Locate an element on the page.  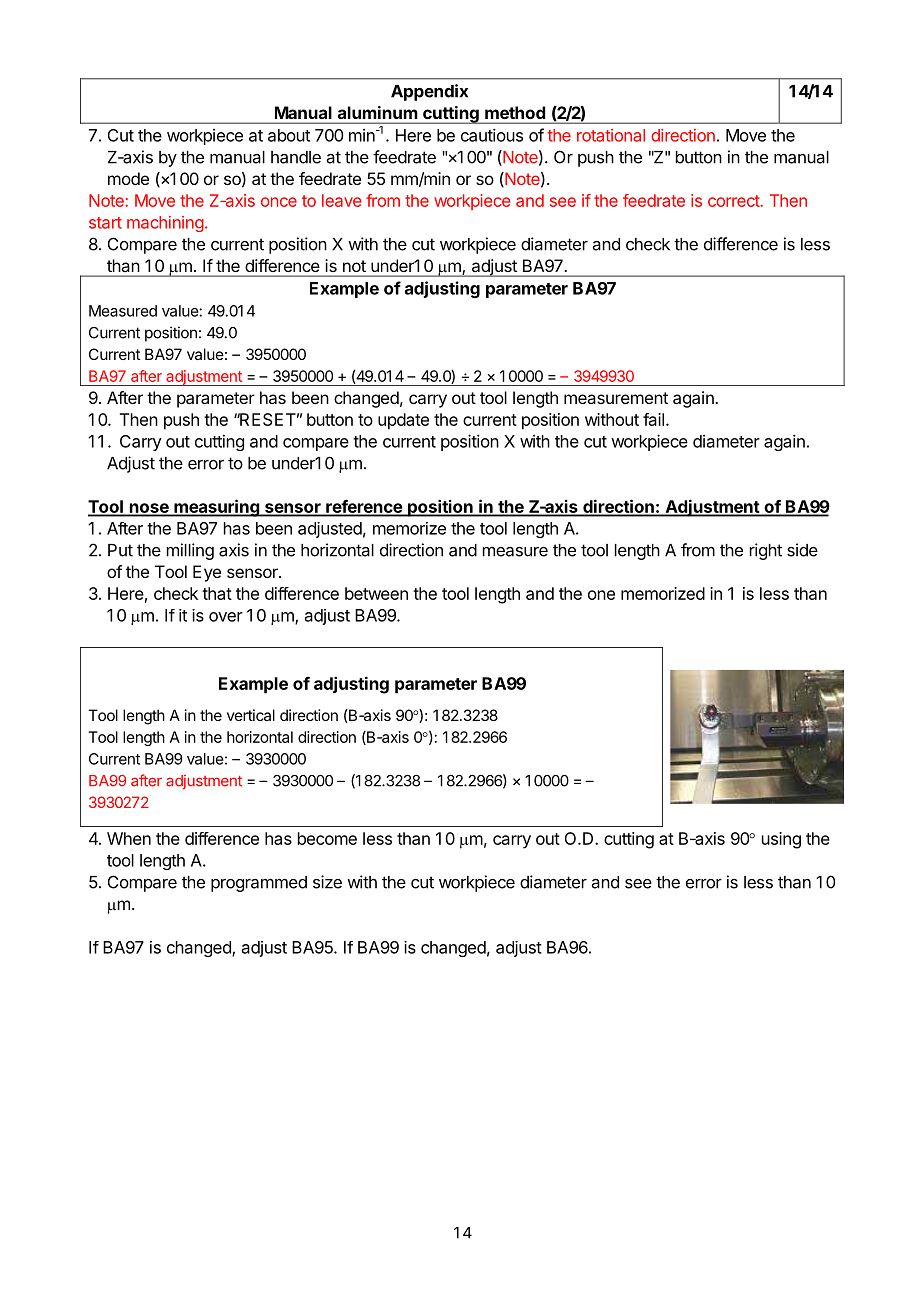
reference is located at coordinates (364, 507).
